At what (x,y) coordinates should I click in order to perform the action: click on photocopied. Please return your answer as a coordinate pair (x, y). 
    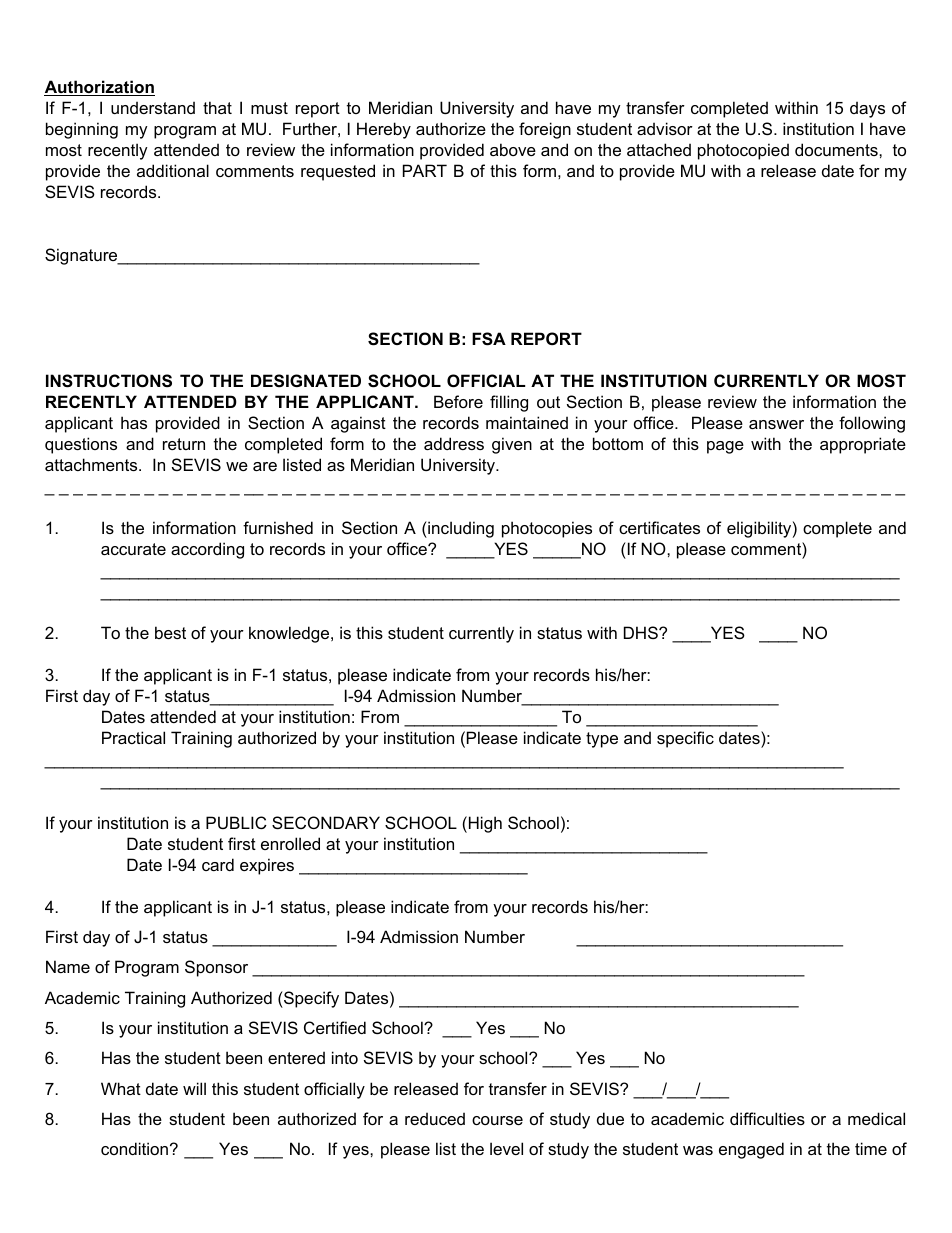
    Looking at the image, I should click on (743, 151).
